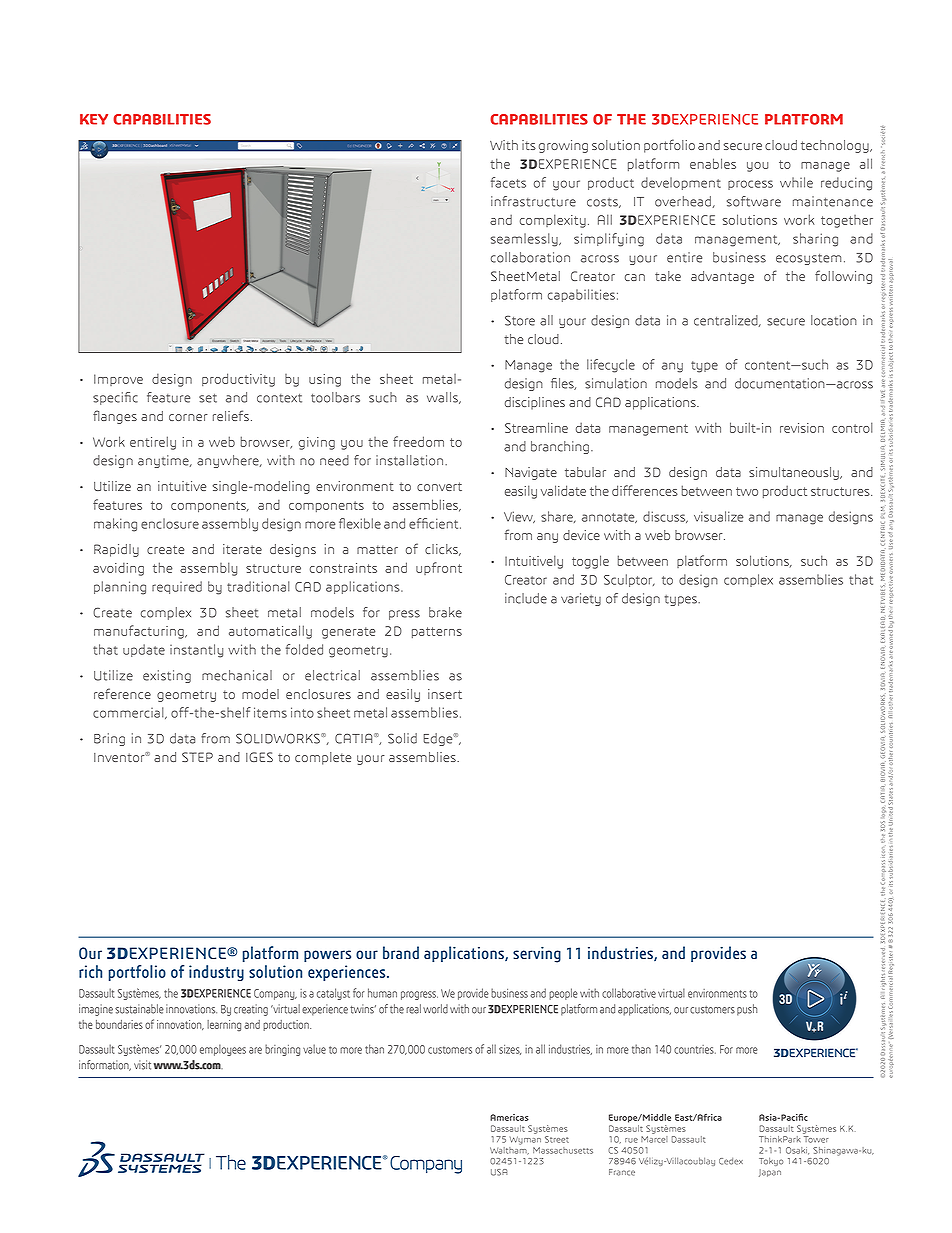 The image size is (952, 1233). I want to click on push, so click(747, 1010).
